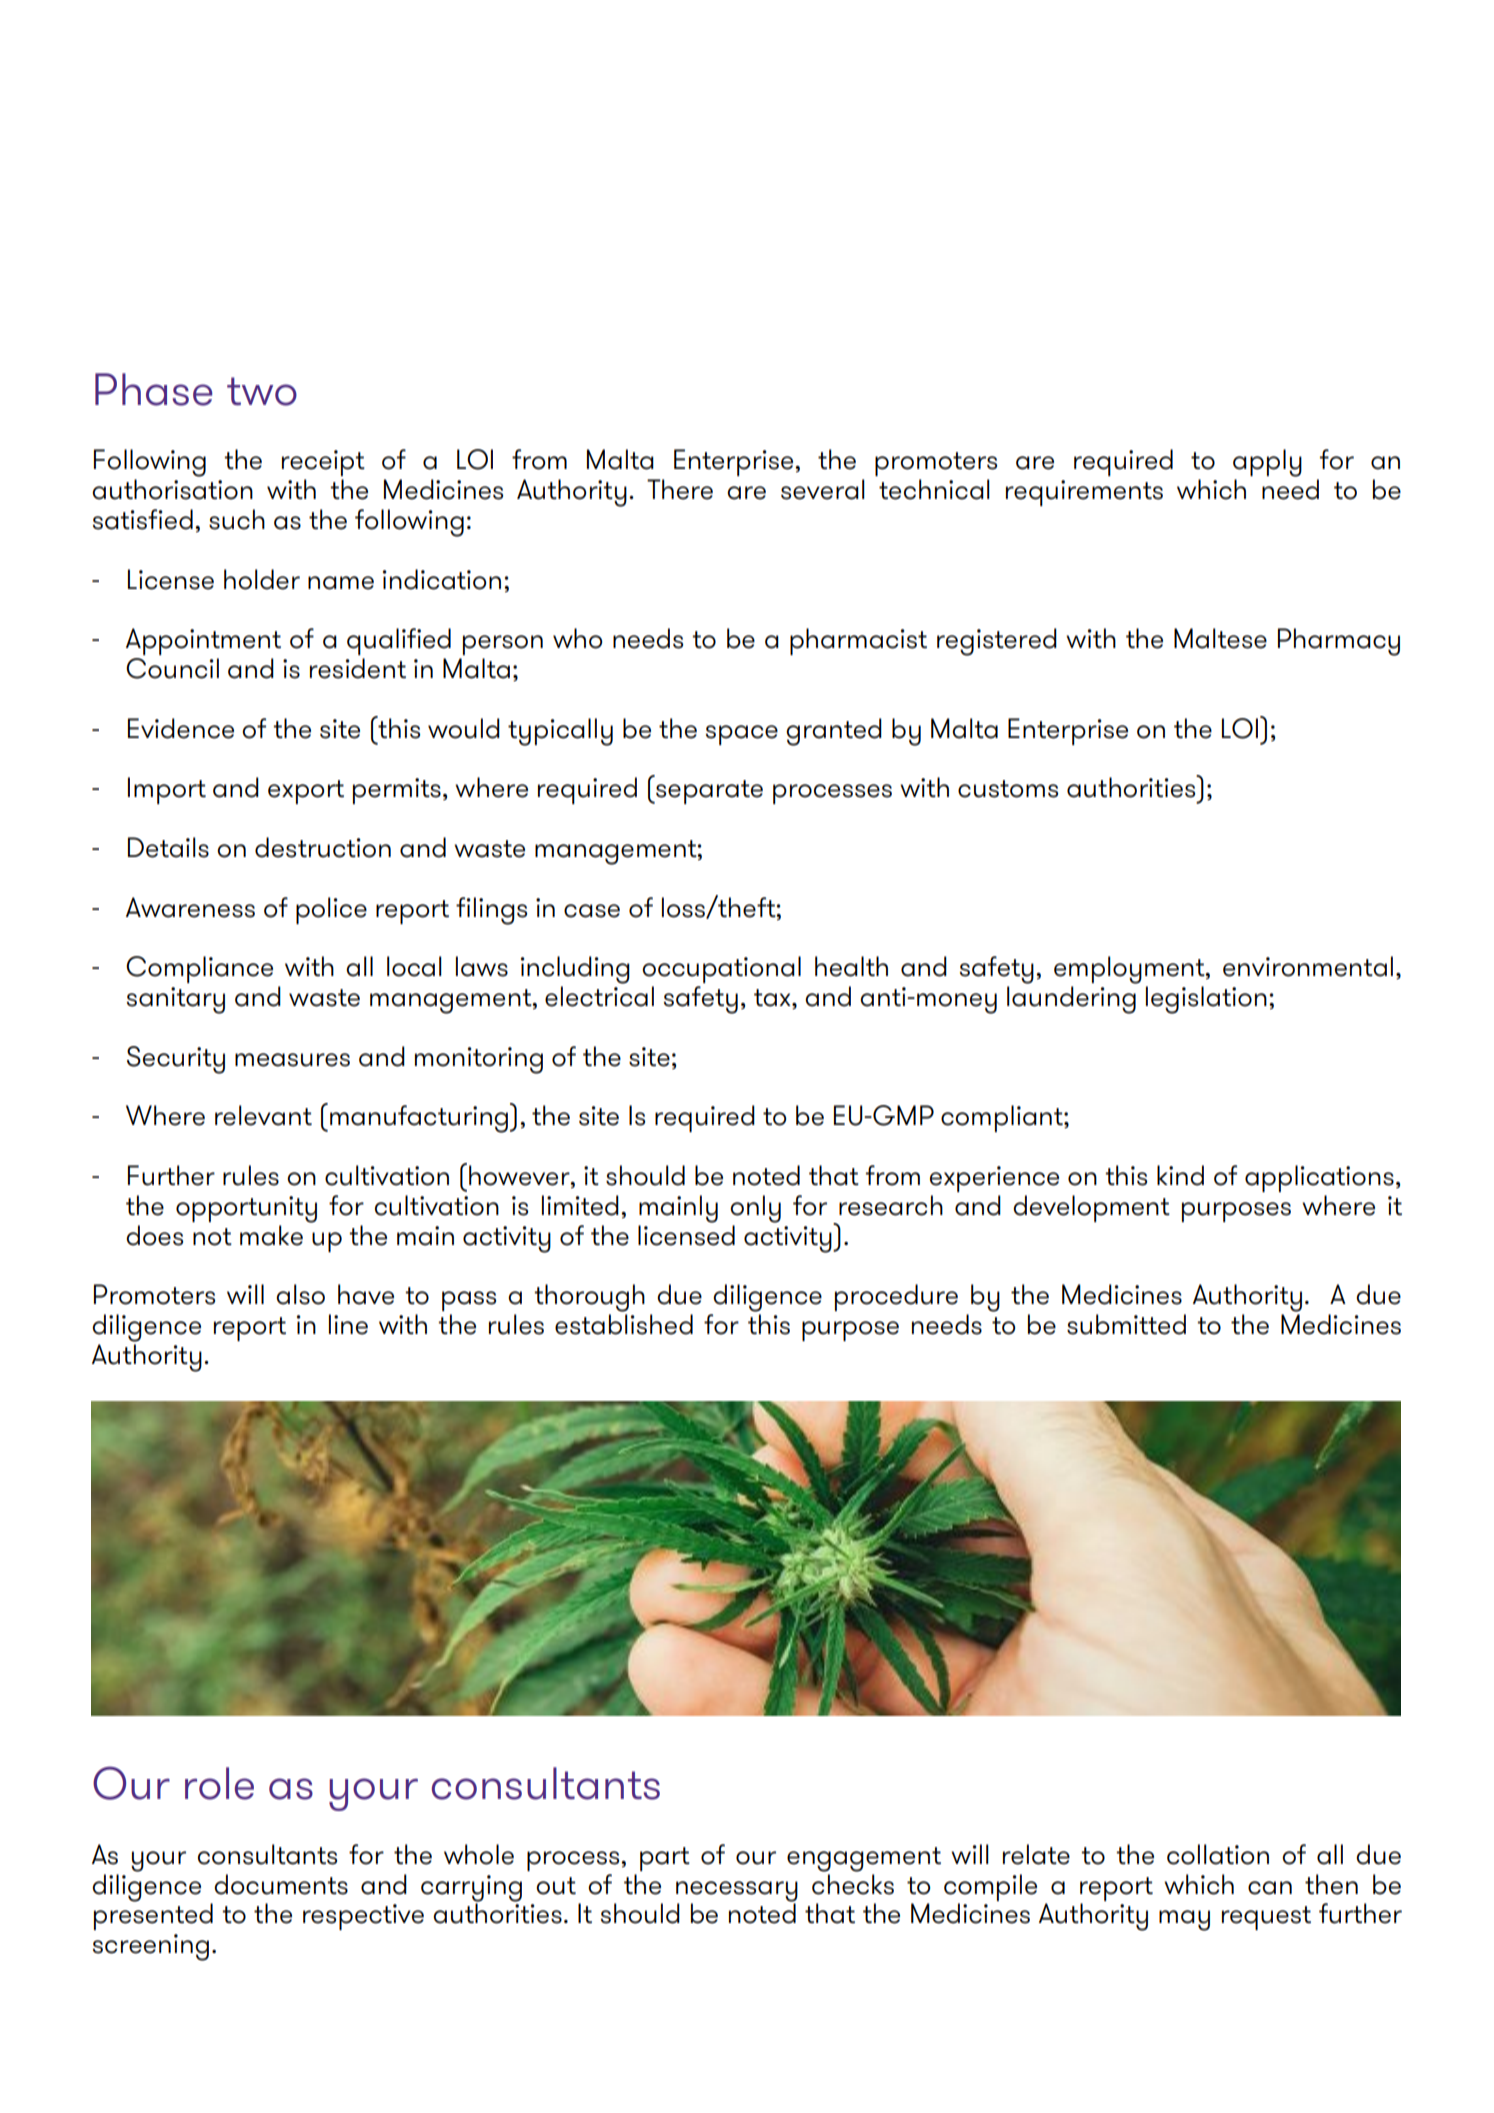 The height and width of the page is (2113, 1494). I want to click on receipt, so click(323, 463).
